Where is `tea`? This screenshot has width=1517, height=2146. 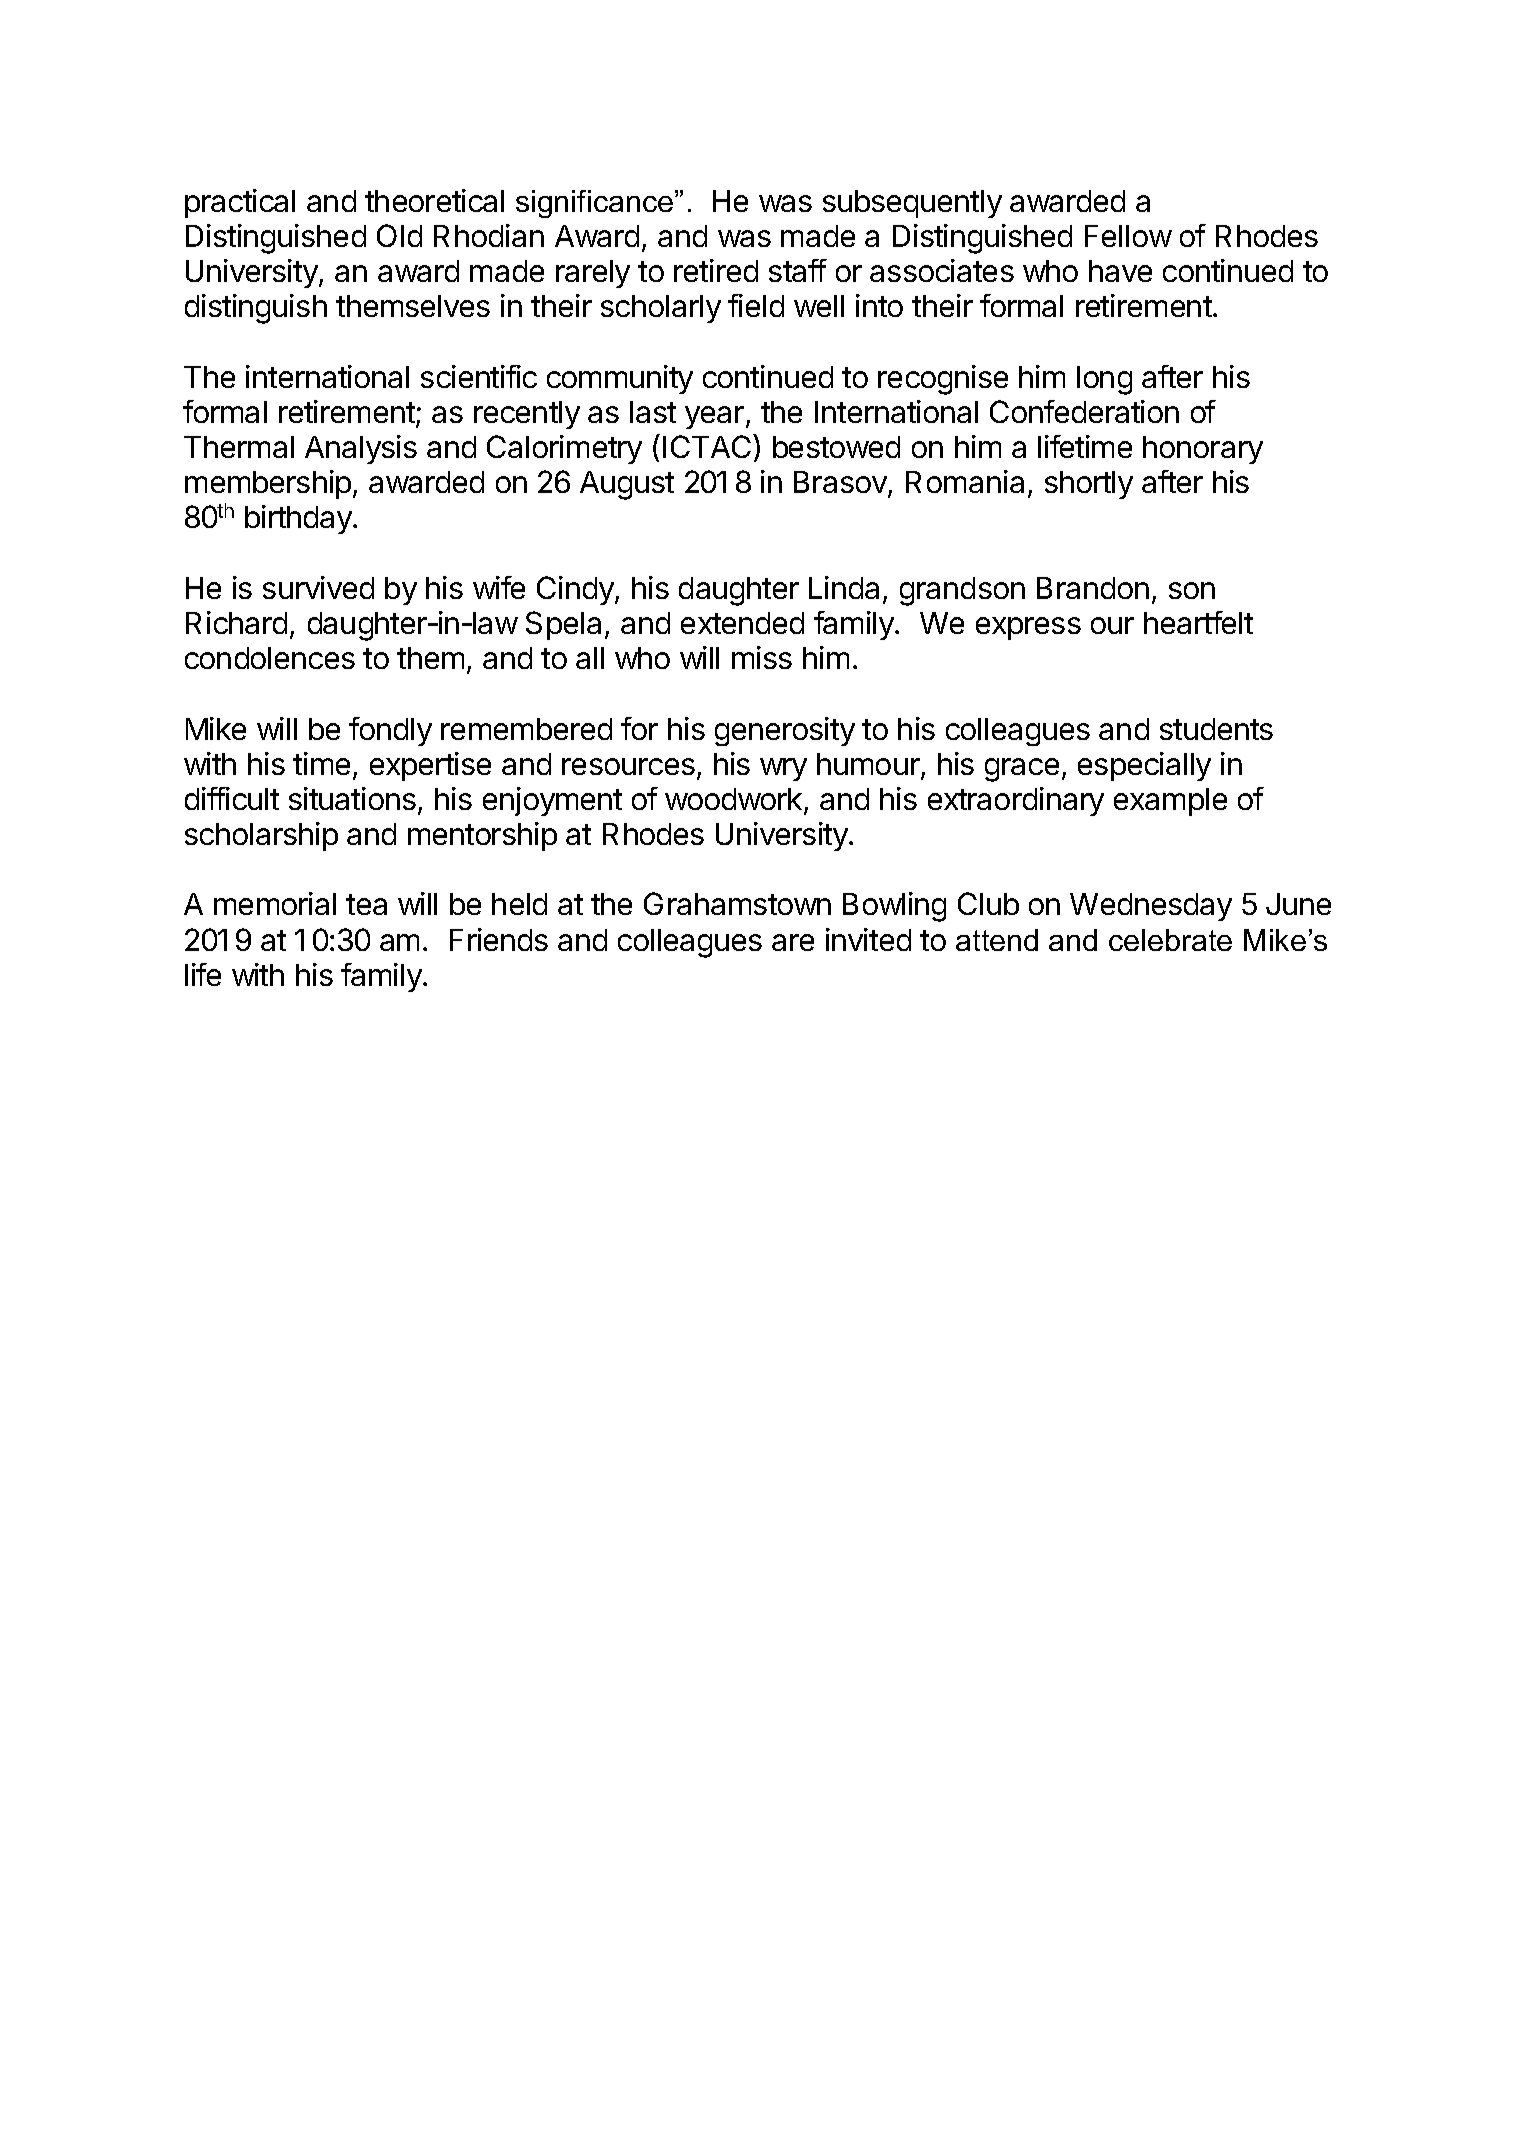
tea is located at coordinates (366, 904).
